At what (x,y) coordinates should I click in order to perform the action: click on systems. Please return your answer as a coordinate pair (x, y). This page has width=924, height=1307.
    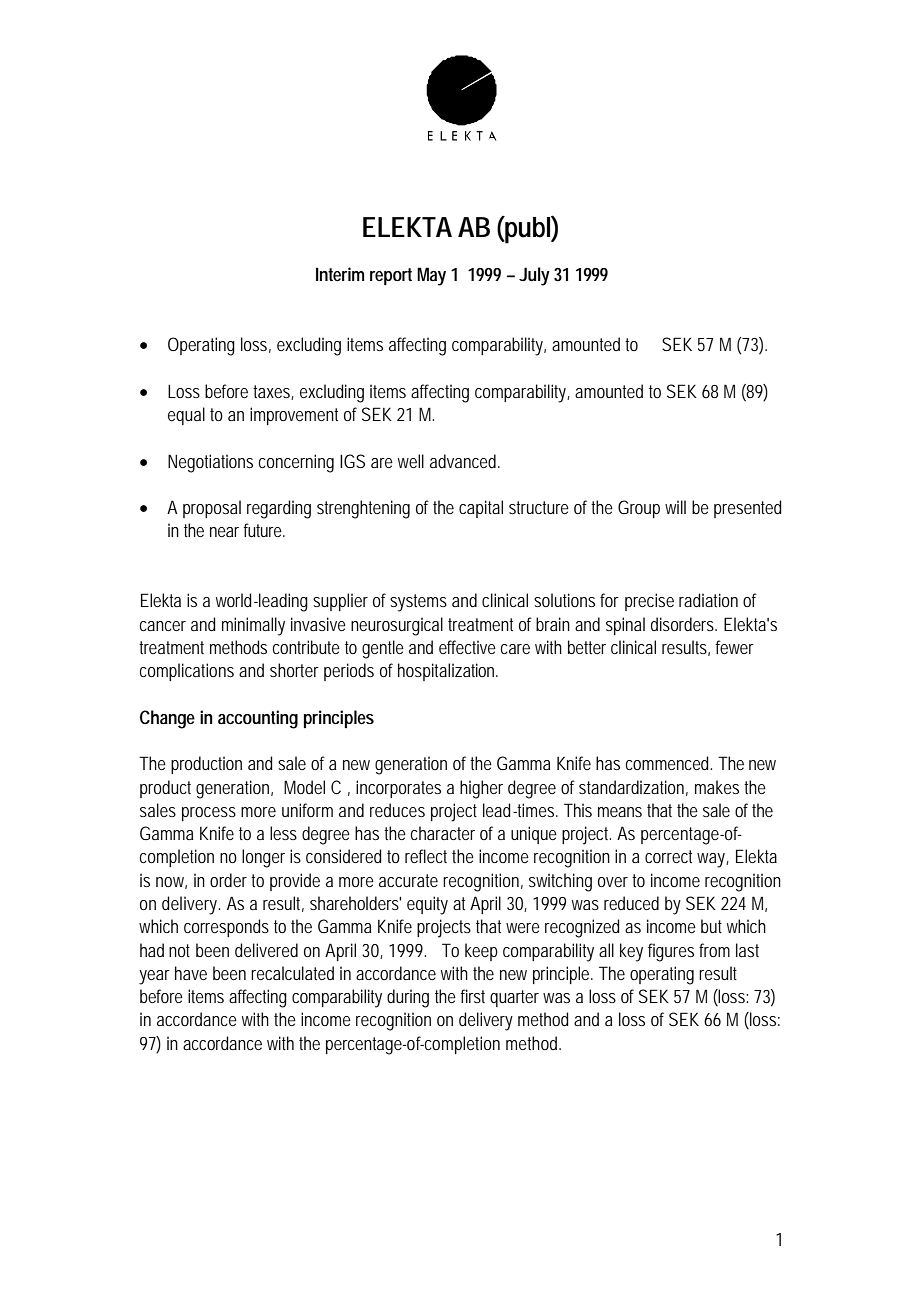
    Looking at the image, I should click on (418, 603).
